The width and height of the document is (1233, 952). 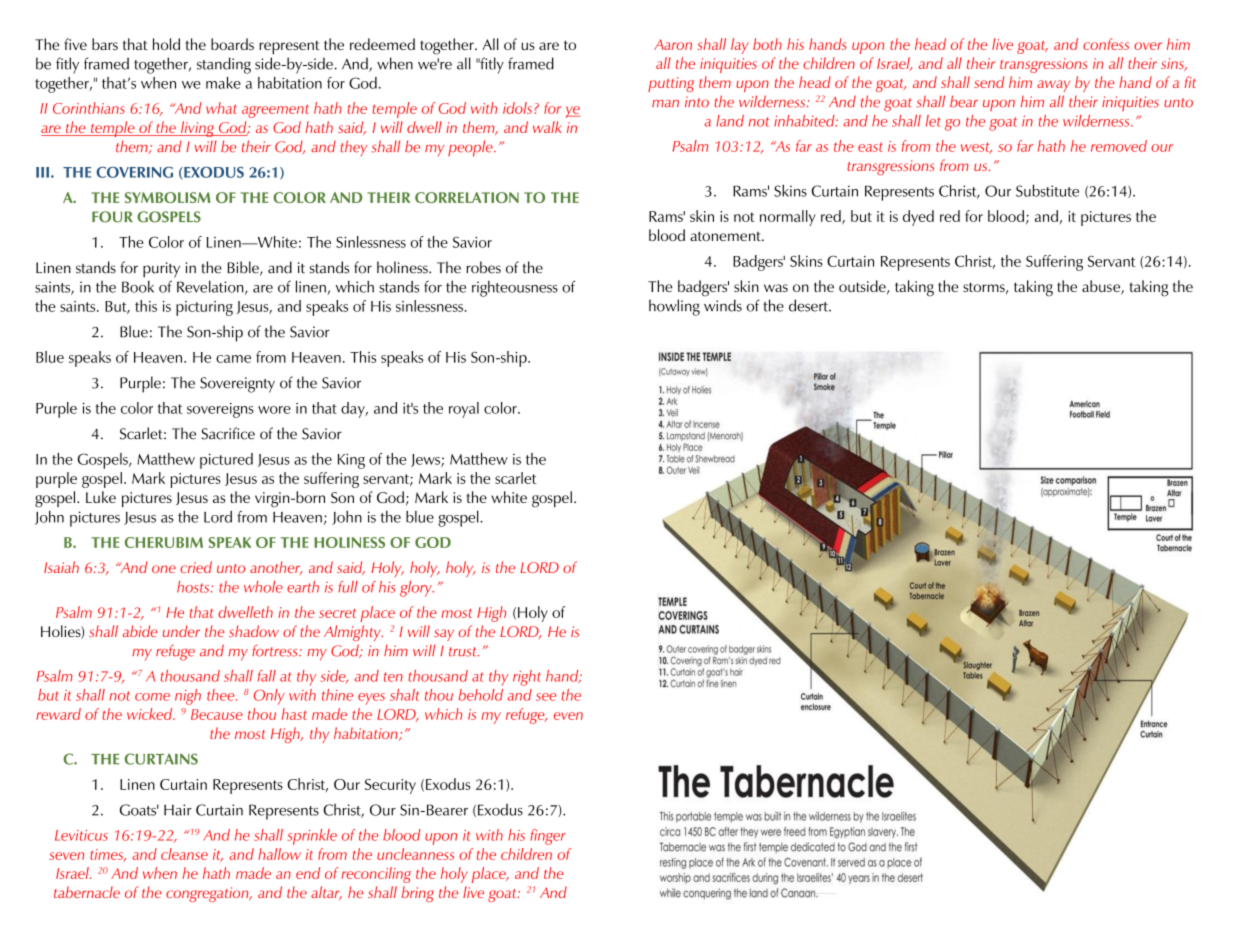 What do you see at coordinates (224, 65) in the document?
I see `standing` at bounding box center [224, 65].
